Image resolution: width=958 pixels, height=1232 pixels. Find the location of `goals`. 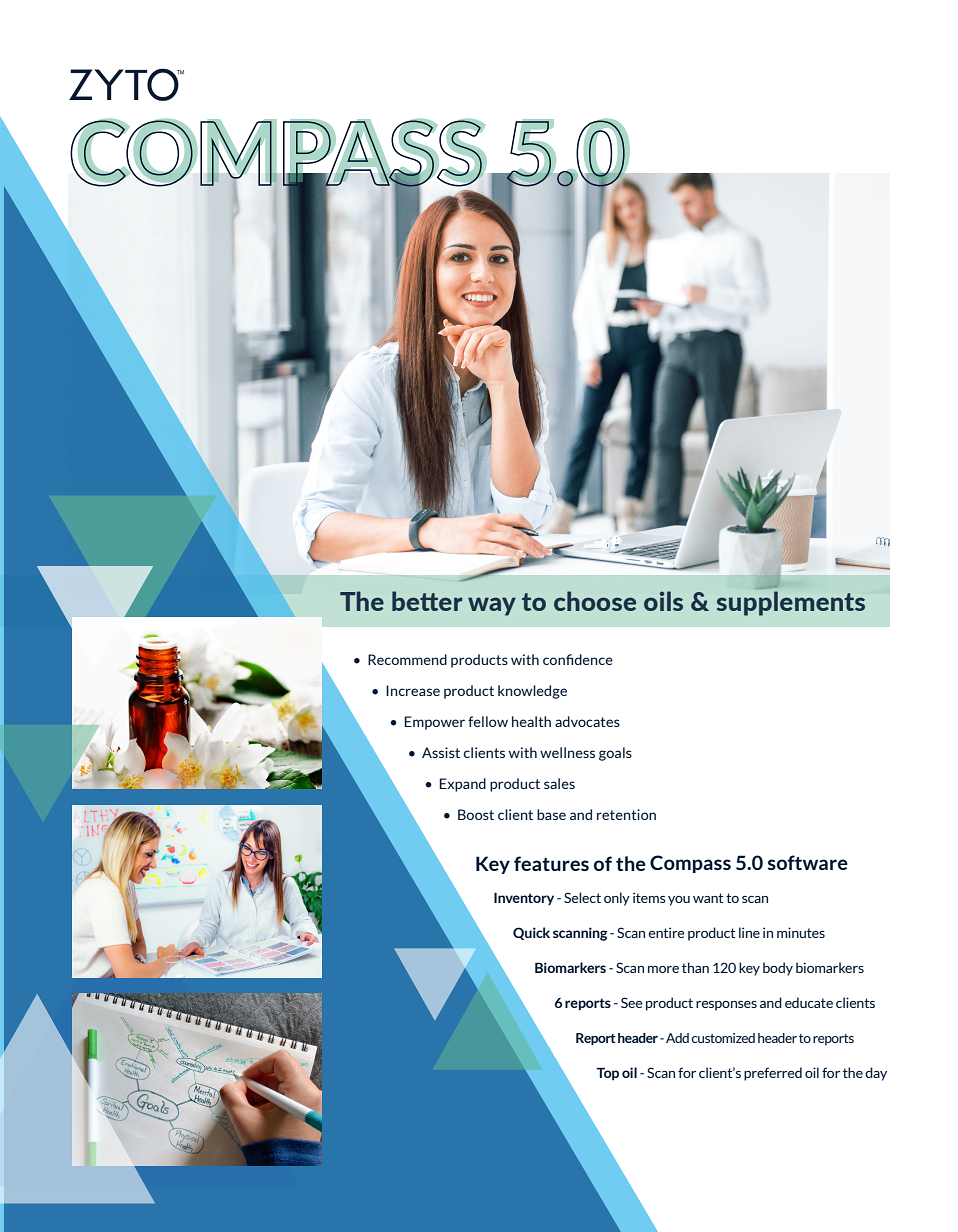

goals is located at coordinates (615, 754).
